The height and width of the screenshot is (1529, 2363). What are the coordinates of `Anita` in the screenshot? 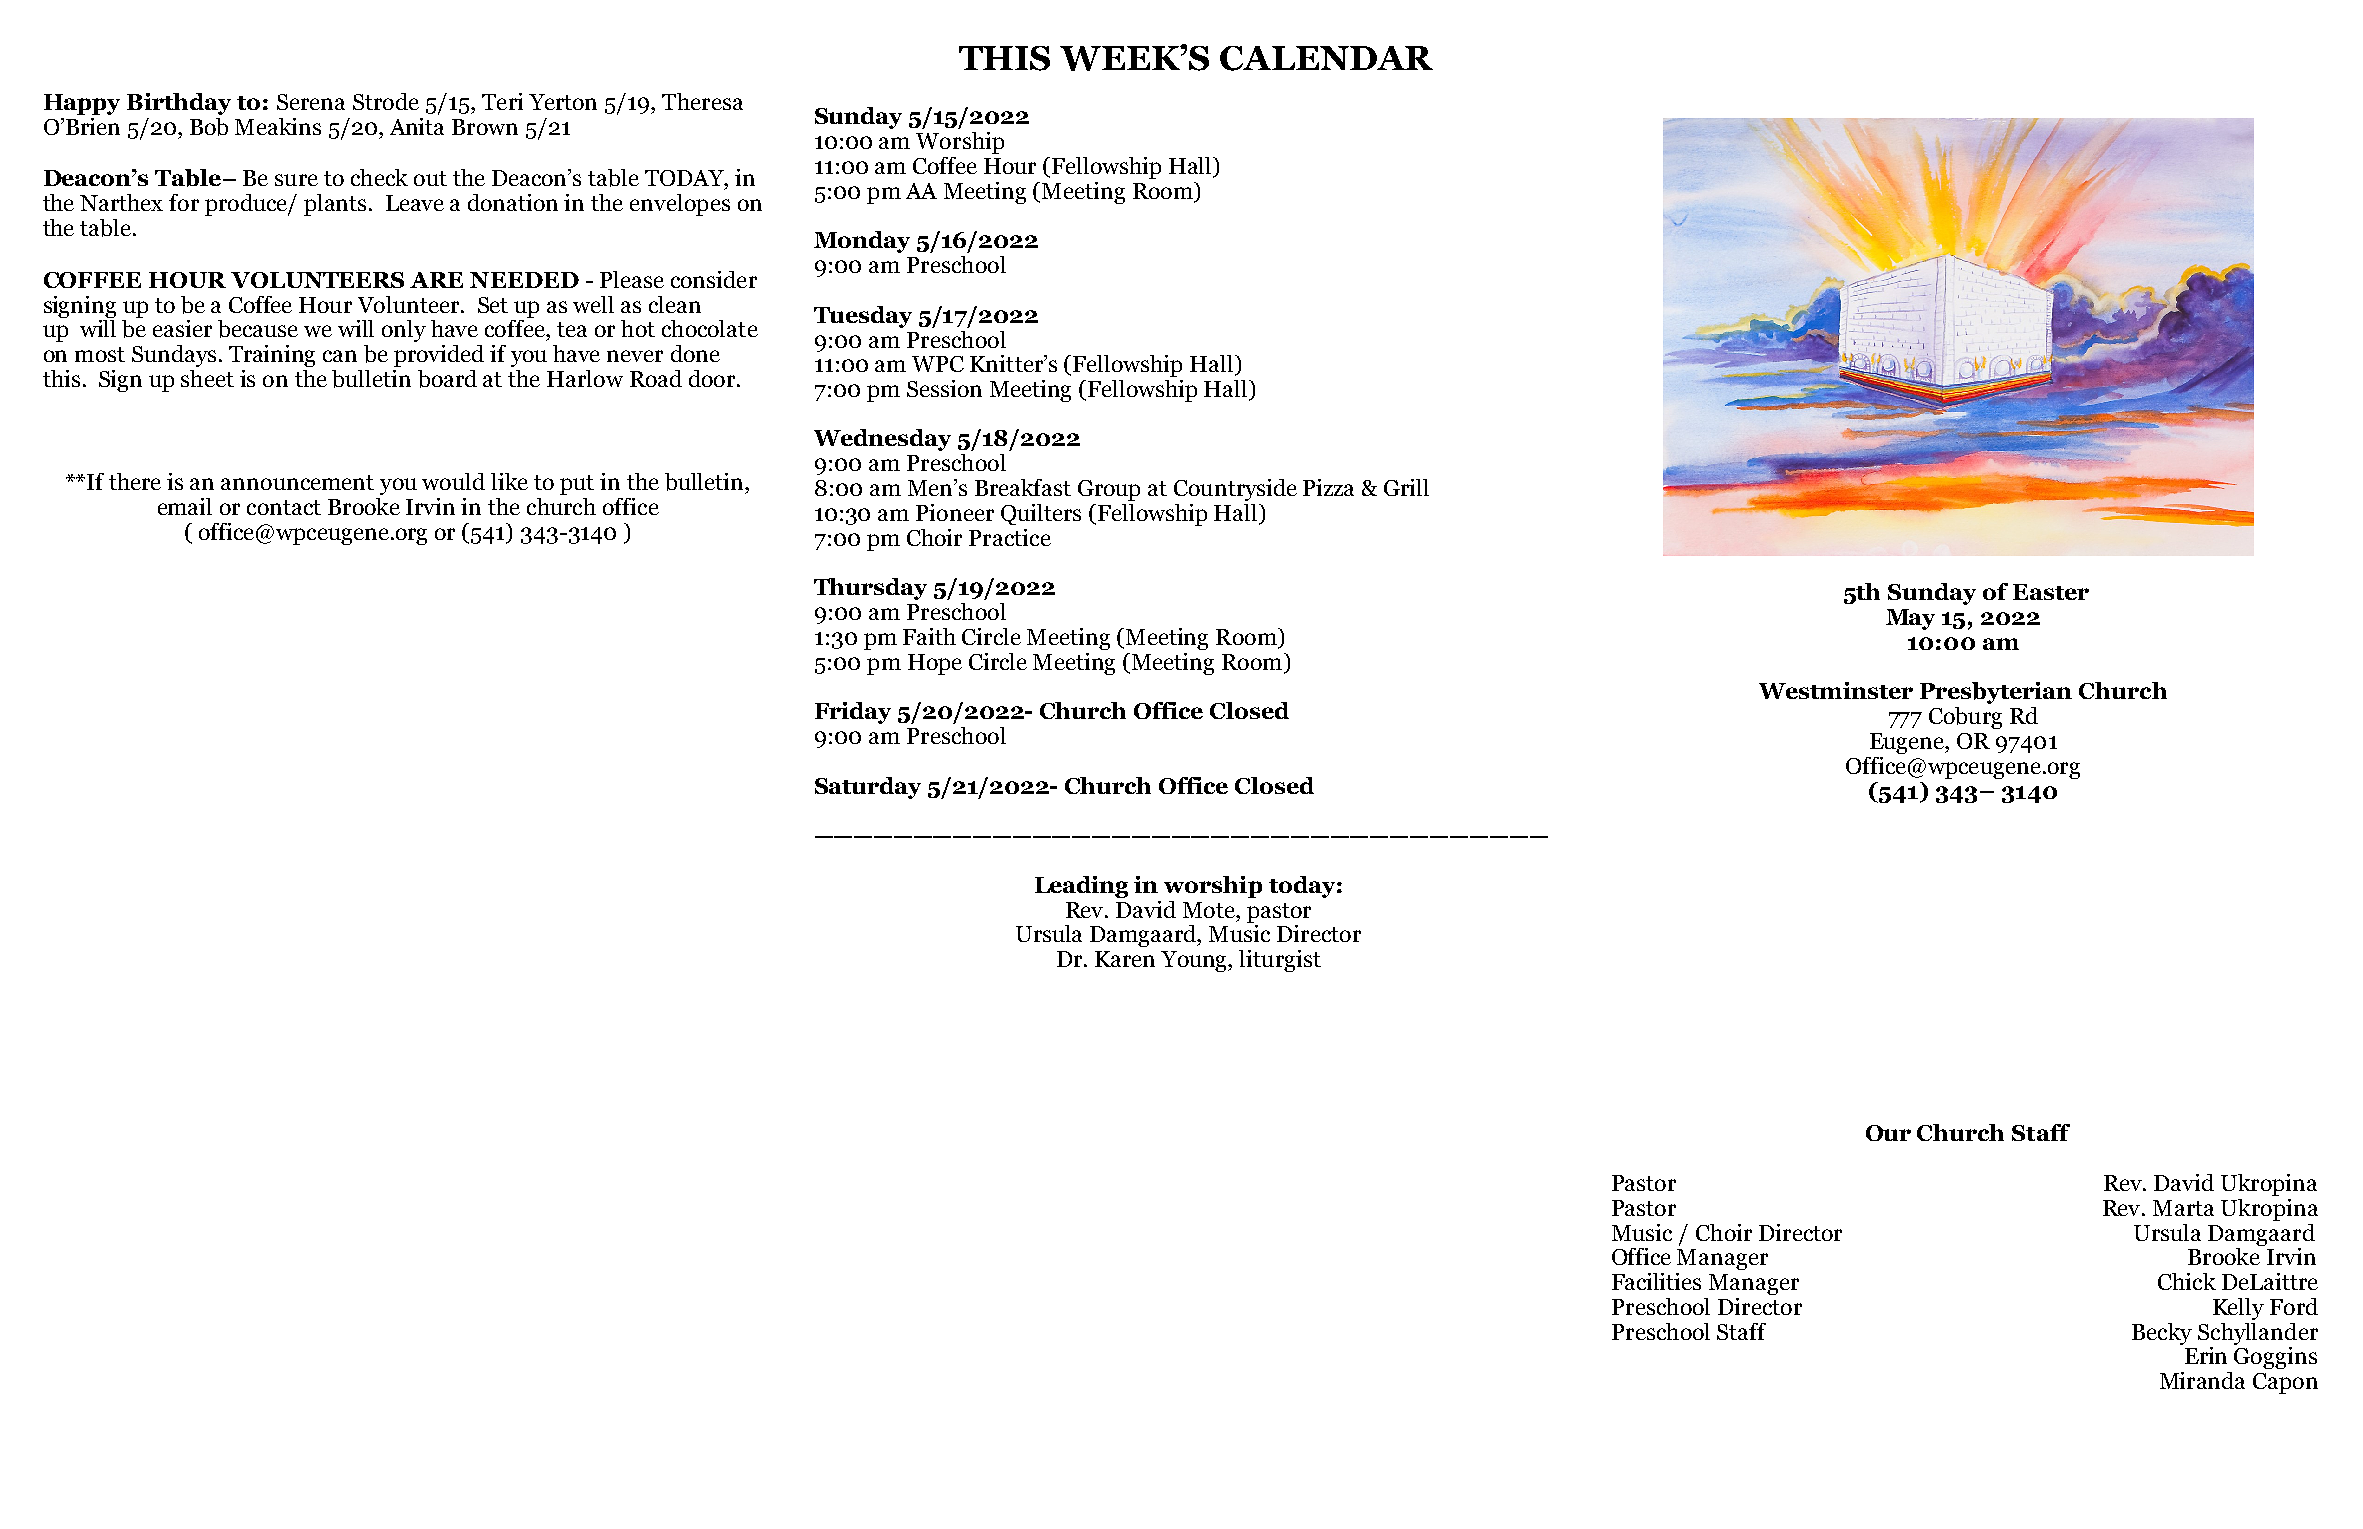 It's located at (417, 126).
